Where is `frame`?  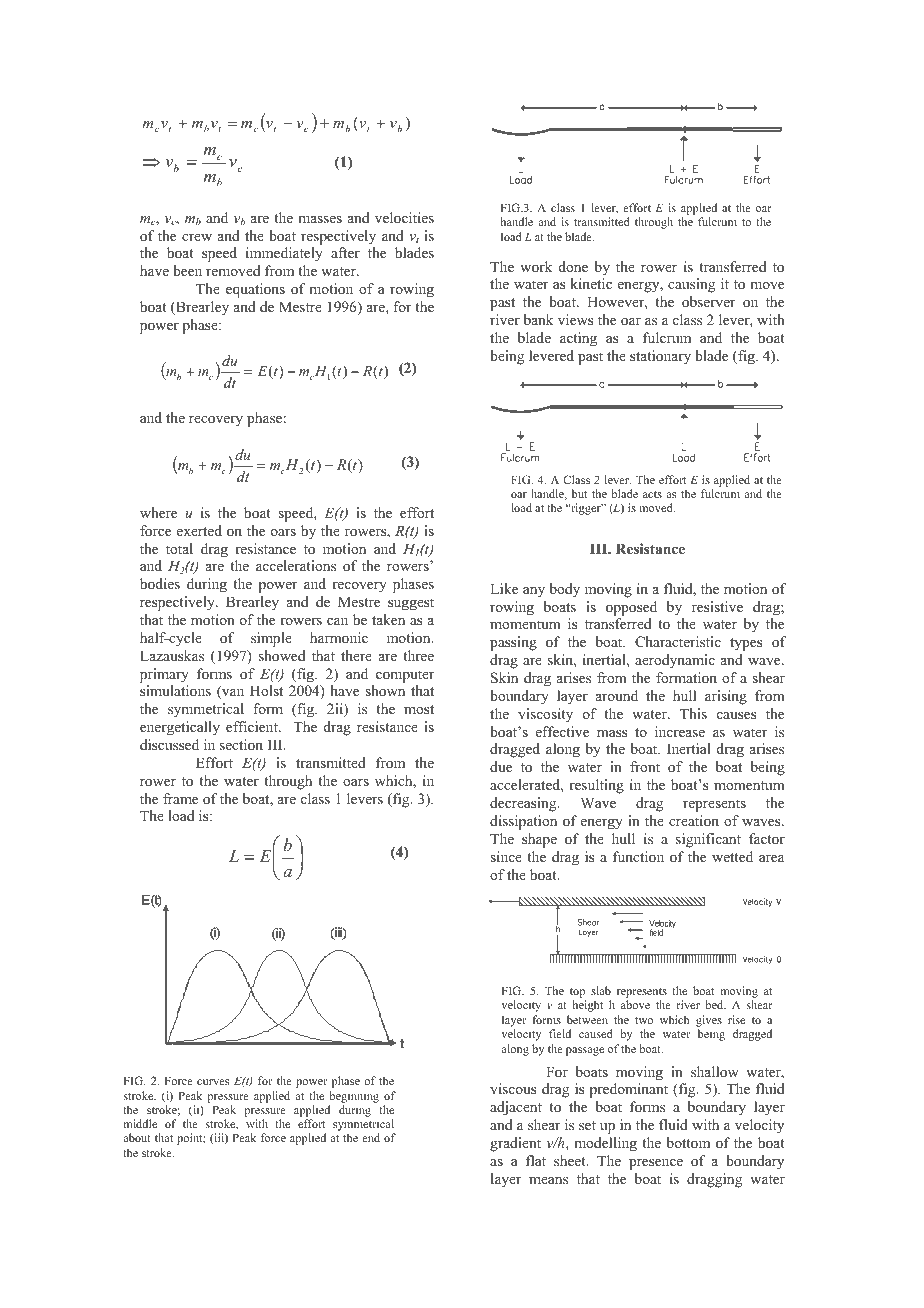 frame is located at coordinates (180, 798).
